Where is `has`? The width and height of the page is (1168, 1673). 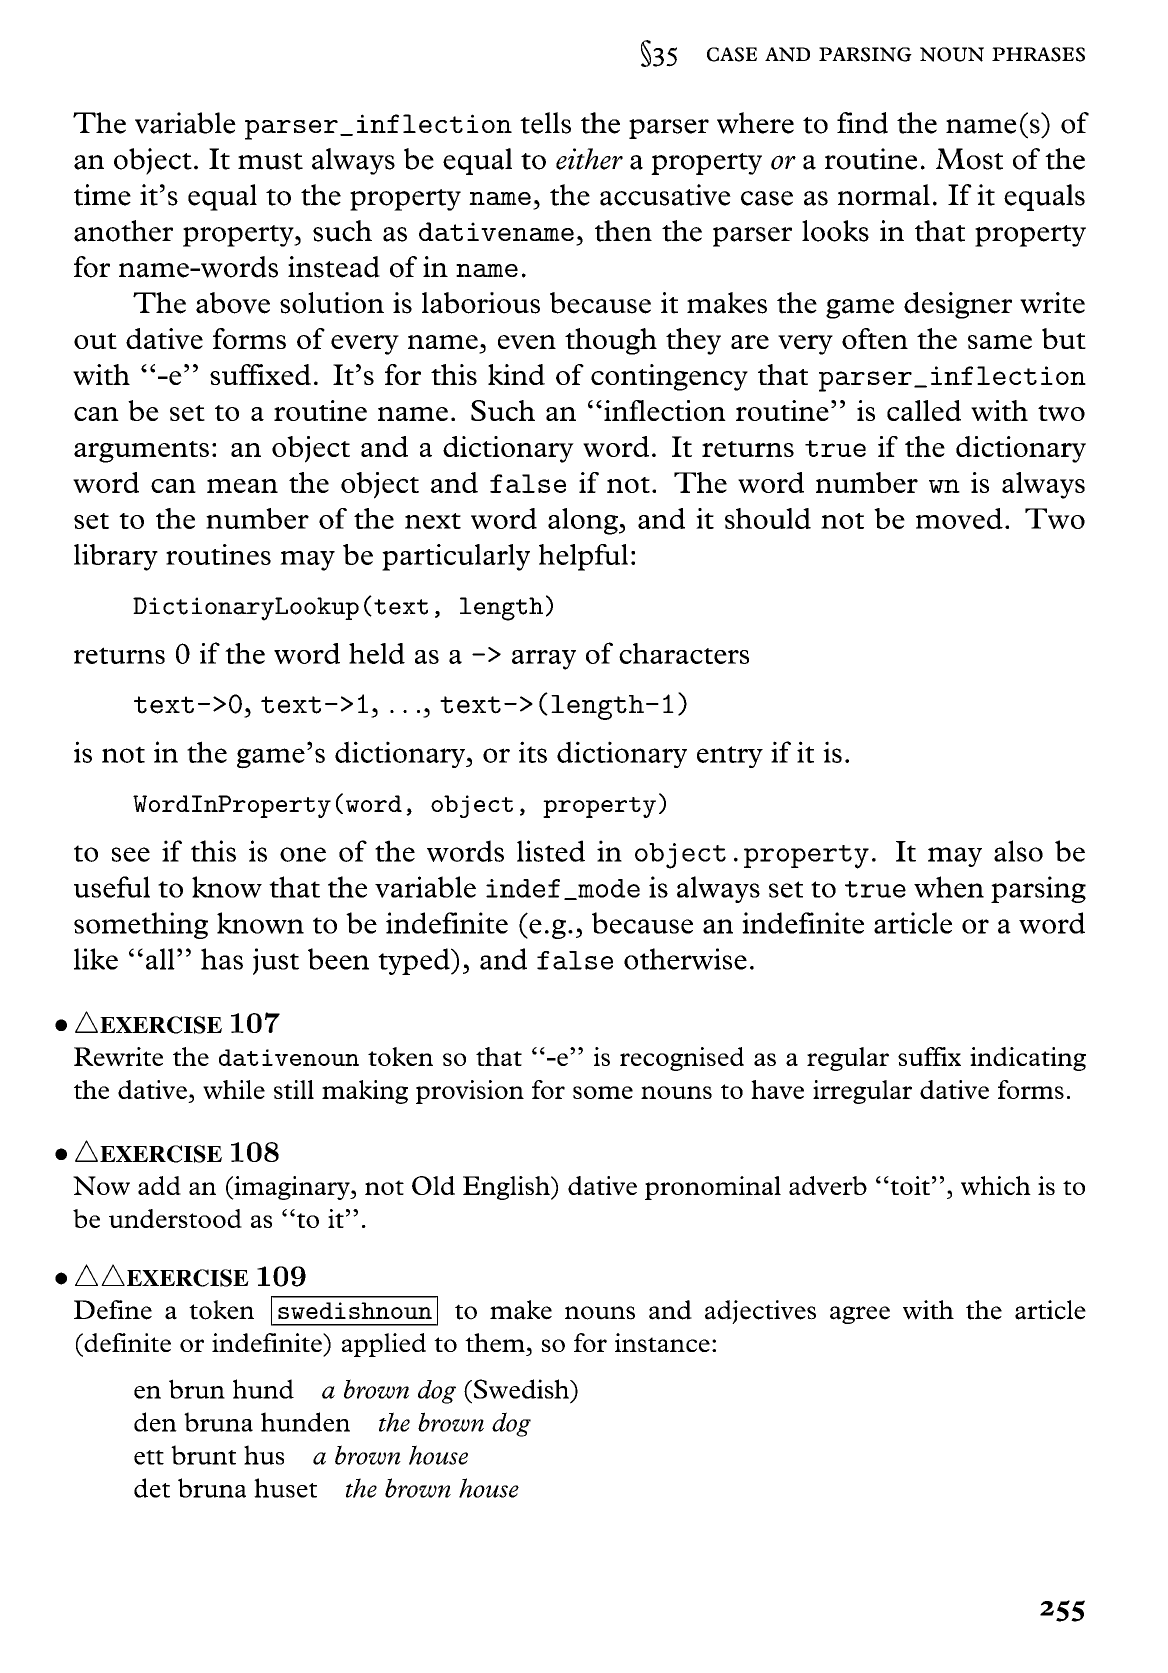 has is located at coordinates (222, 959).
